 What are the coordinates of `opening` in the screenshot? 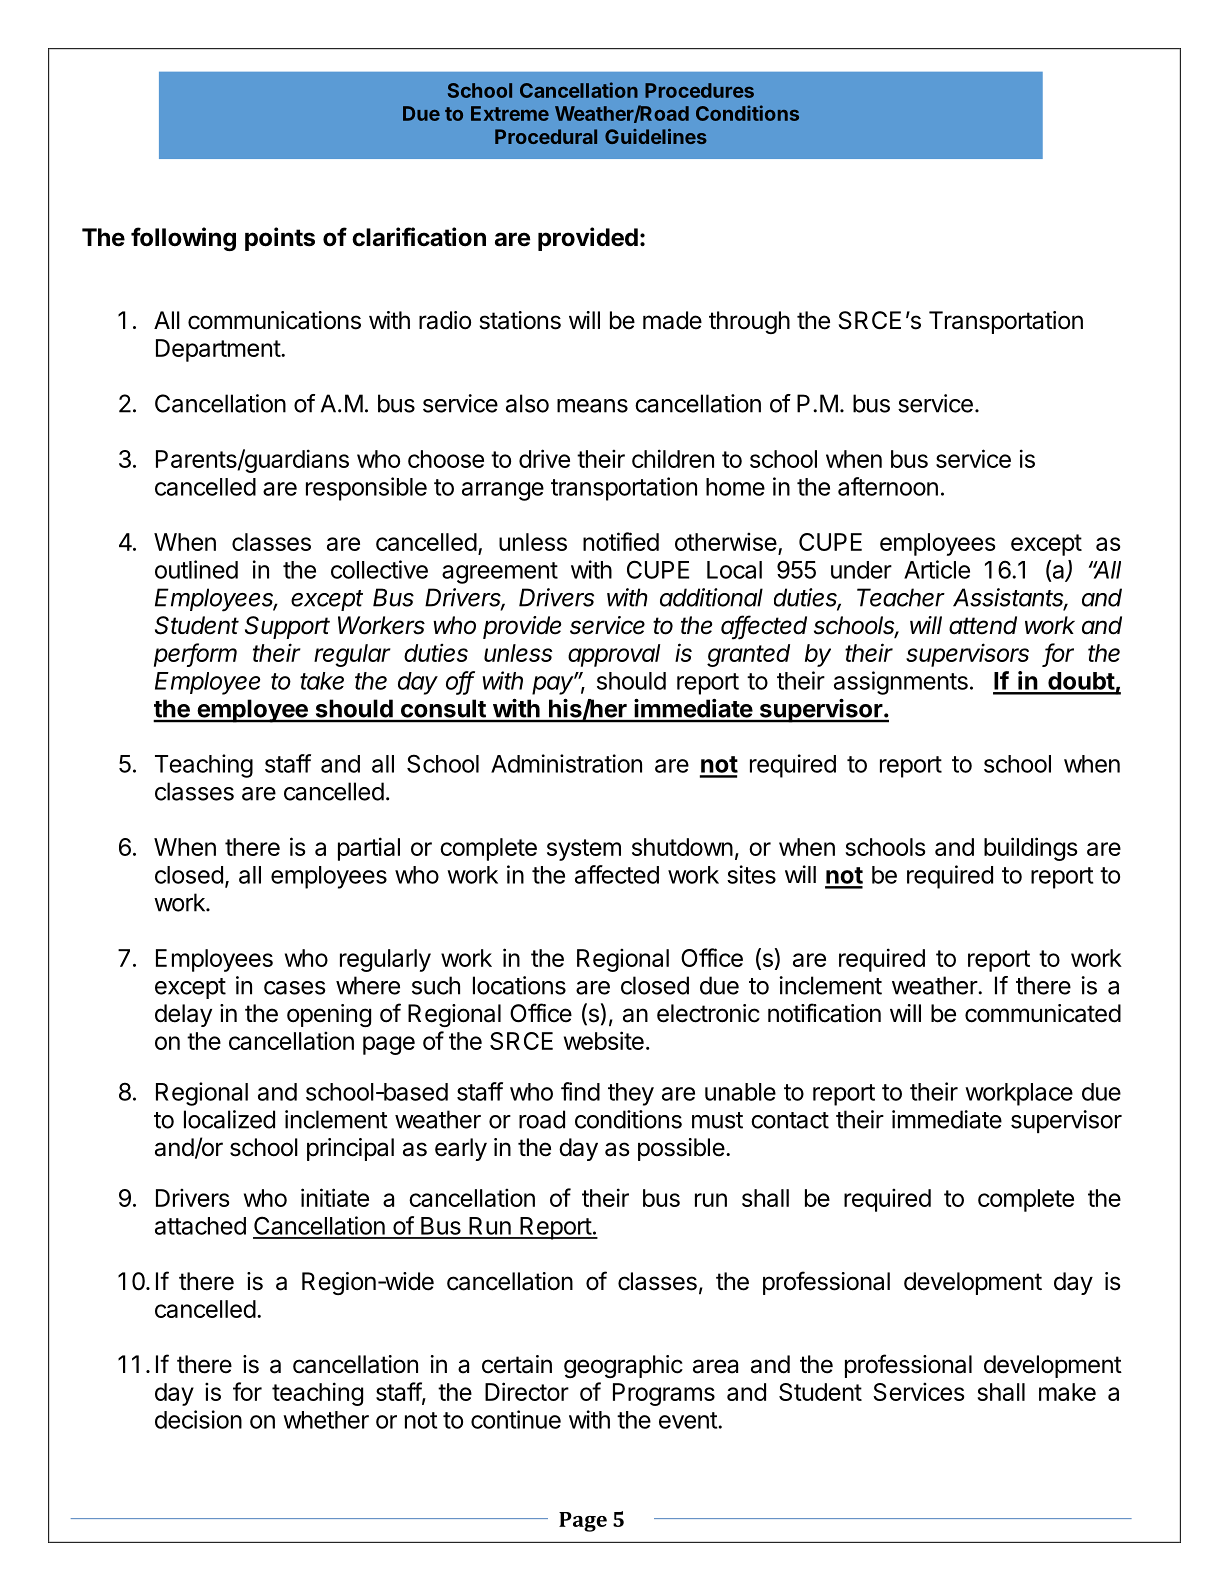 It's located at (329, 1015).
